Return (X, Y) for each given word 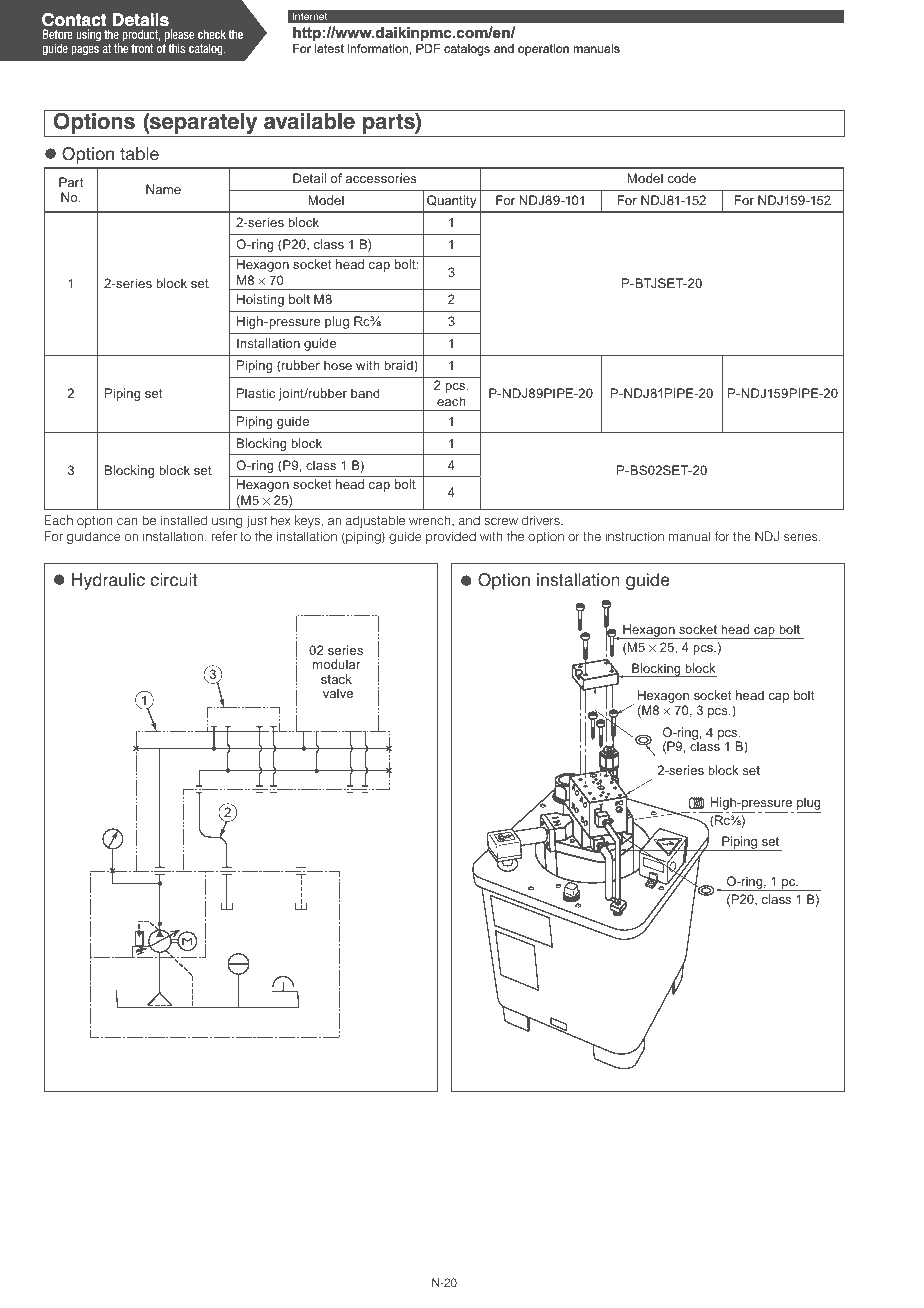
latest (329, 48)
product (141, 35)
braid (399, 366)
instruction (634, 536)
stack (336, 679)
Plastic (256, 393)
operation (543, 50)
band (365, 393)
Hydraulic (108, 581)
